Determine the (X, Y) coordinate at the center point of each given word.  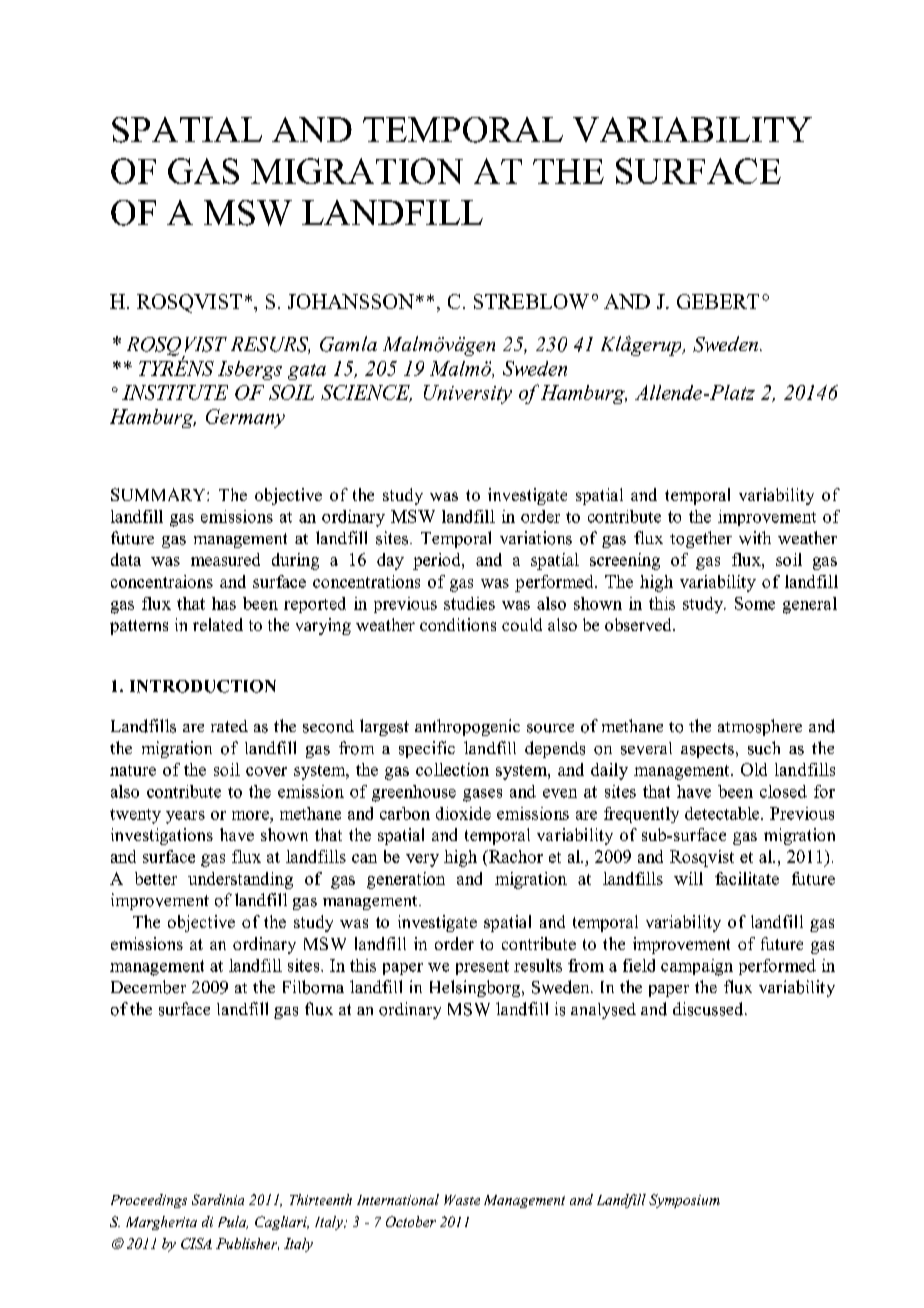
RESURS (270, 345)
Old (754, 769)
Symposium (684, 1201)
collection (452, 769)
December (148, 987)
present (482, 967)
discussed (709, 1009)
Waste (462, 1200)
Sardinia (218, 1199)
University (468, 394)
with (755, 538)
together (701, 539)
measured (225, 559)
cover (266, 771)
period (438, 561)
